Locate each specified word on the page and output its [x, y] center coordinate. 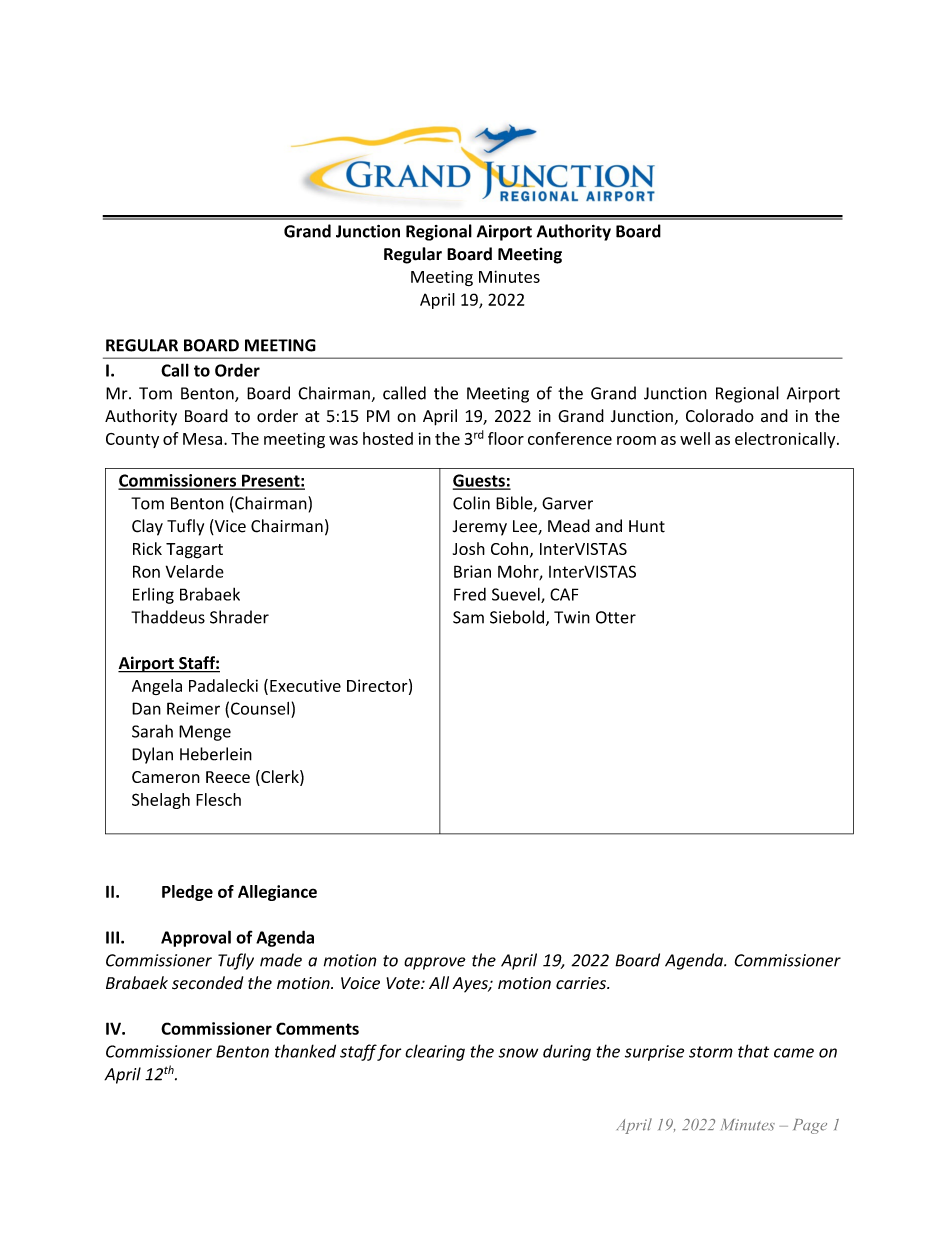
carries [582, 983]
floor [506, 438]
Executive [305, 685]
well [695, 438]
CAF [564, 594]
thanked [305, 1051]
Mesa [202, 439]
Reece [228, 777]
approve [435, 963]
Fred [470, 594]
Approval [196, 938]
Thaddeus [168, 617]
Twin [572, 617]
